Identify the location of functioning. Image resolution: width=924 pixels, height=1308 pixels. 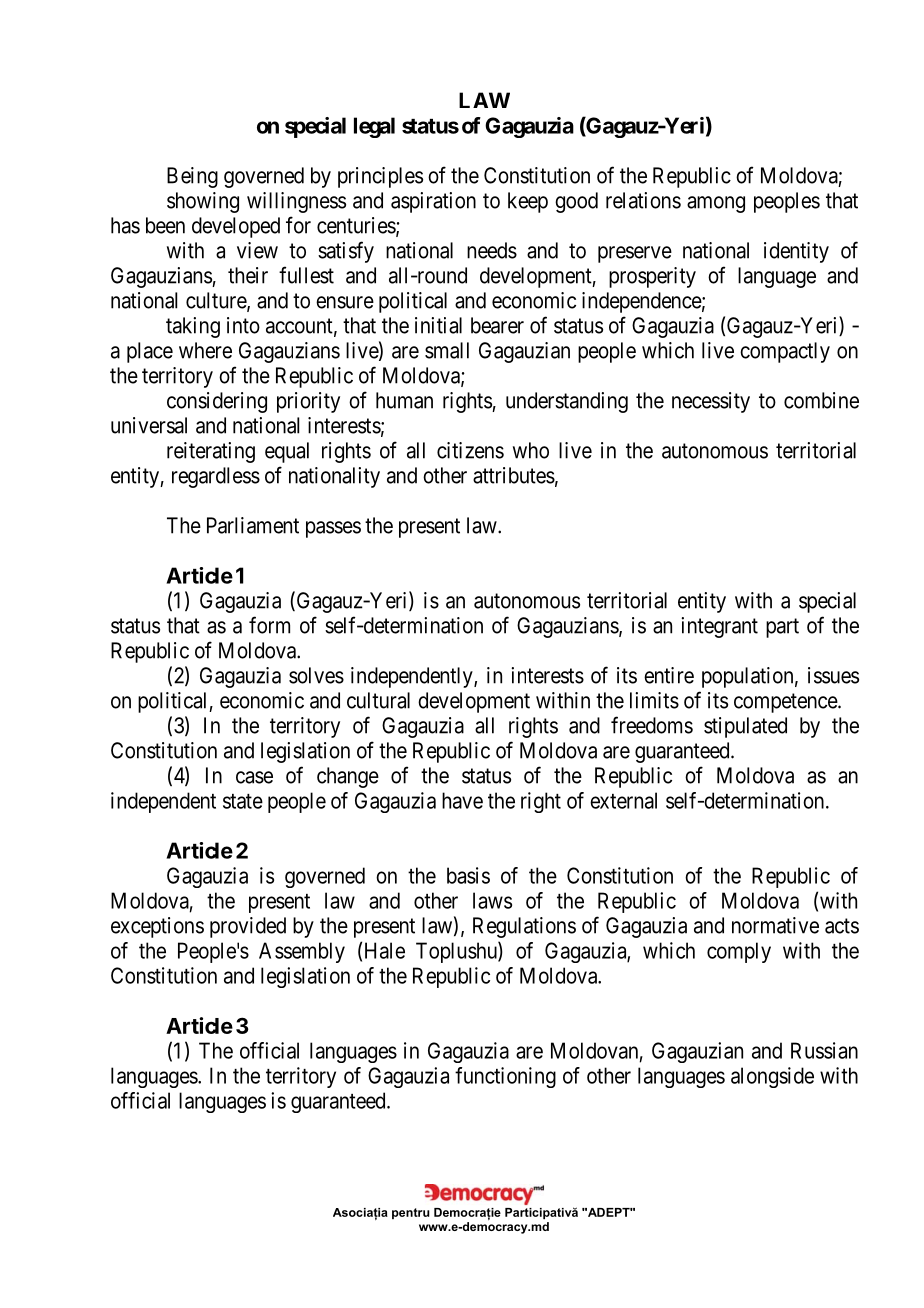
(505, 1077).
